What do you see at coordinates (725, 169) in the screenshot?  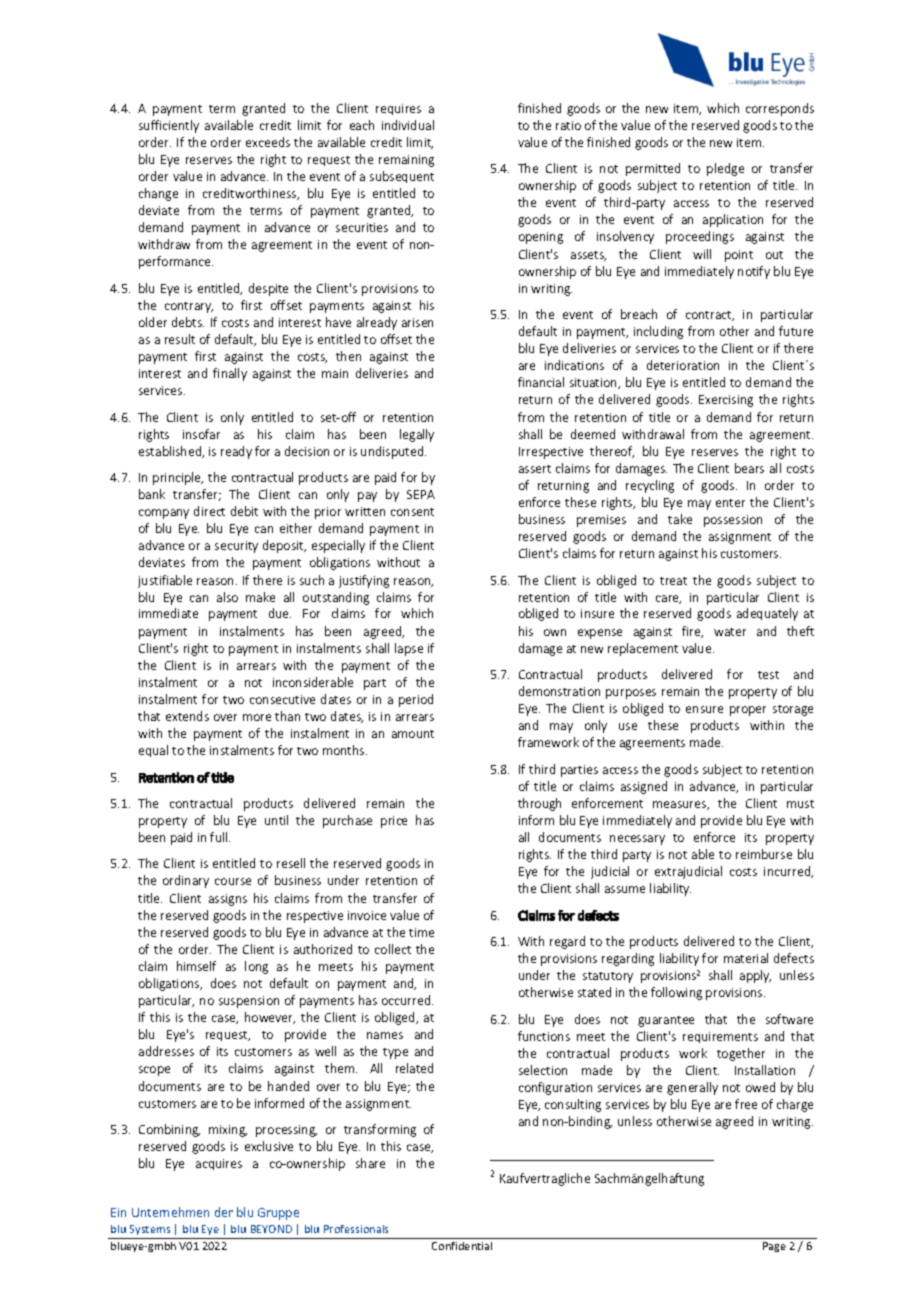 I see `pledge` at bounding box center [725, 169].
